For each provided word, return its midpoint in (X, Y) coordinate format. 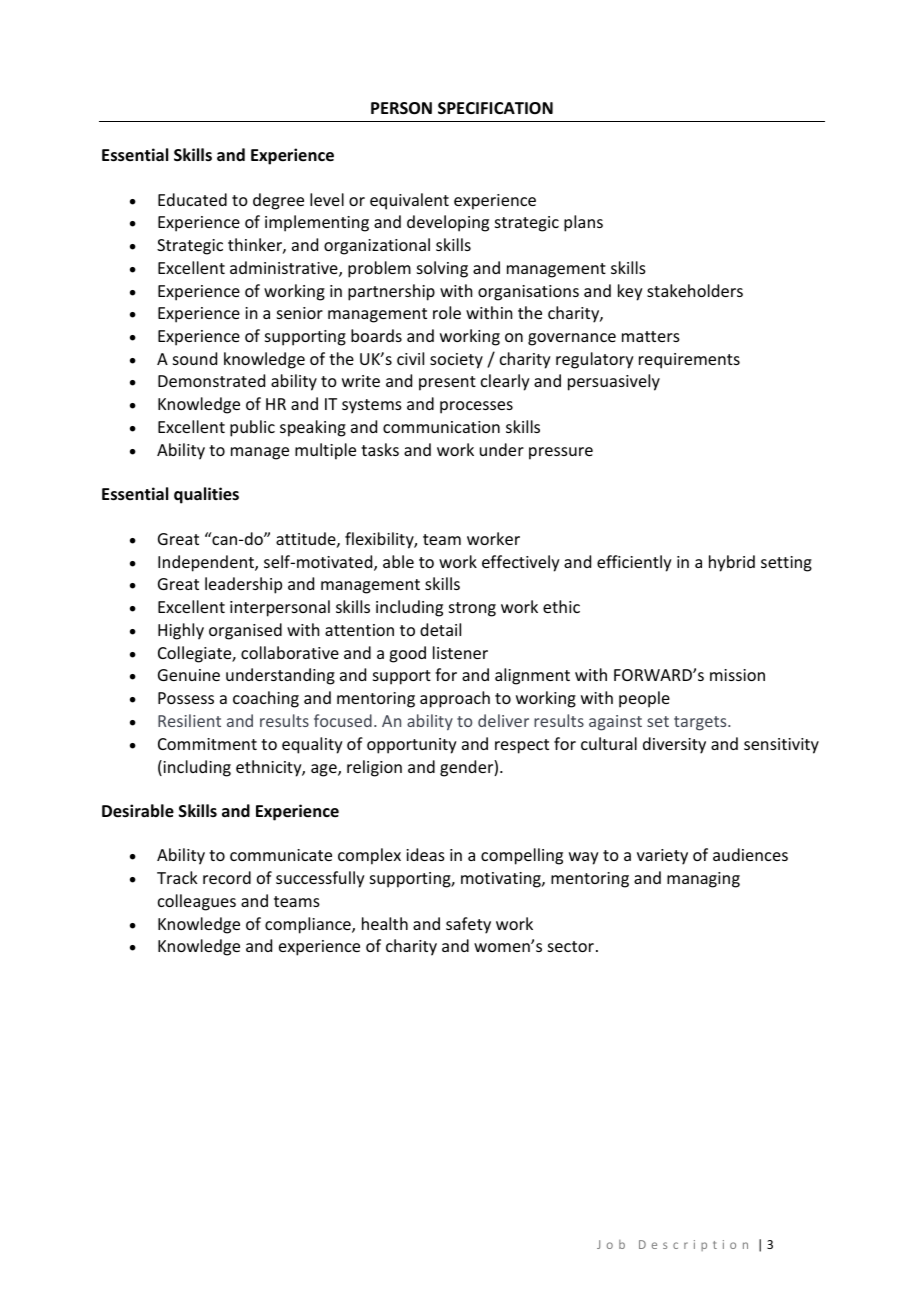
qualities (206, 495)
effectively (521, 563)
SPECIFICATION (495, 108)
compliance (309, 925)
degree (278, 201)
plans (583, 223)
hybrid (732, 563)
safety (468, 925)
